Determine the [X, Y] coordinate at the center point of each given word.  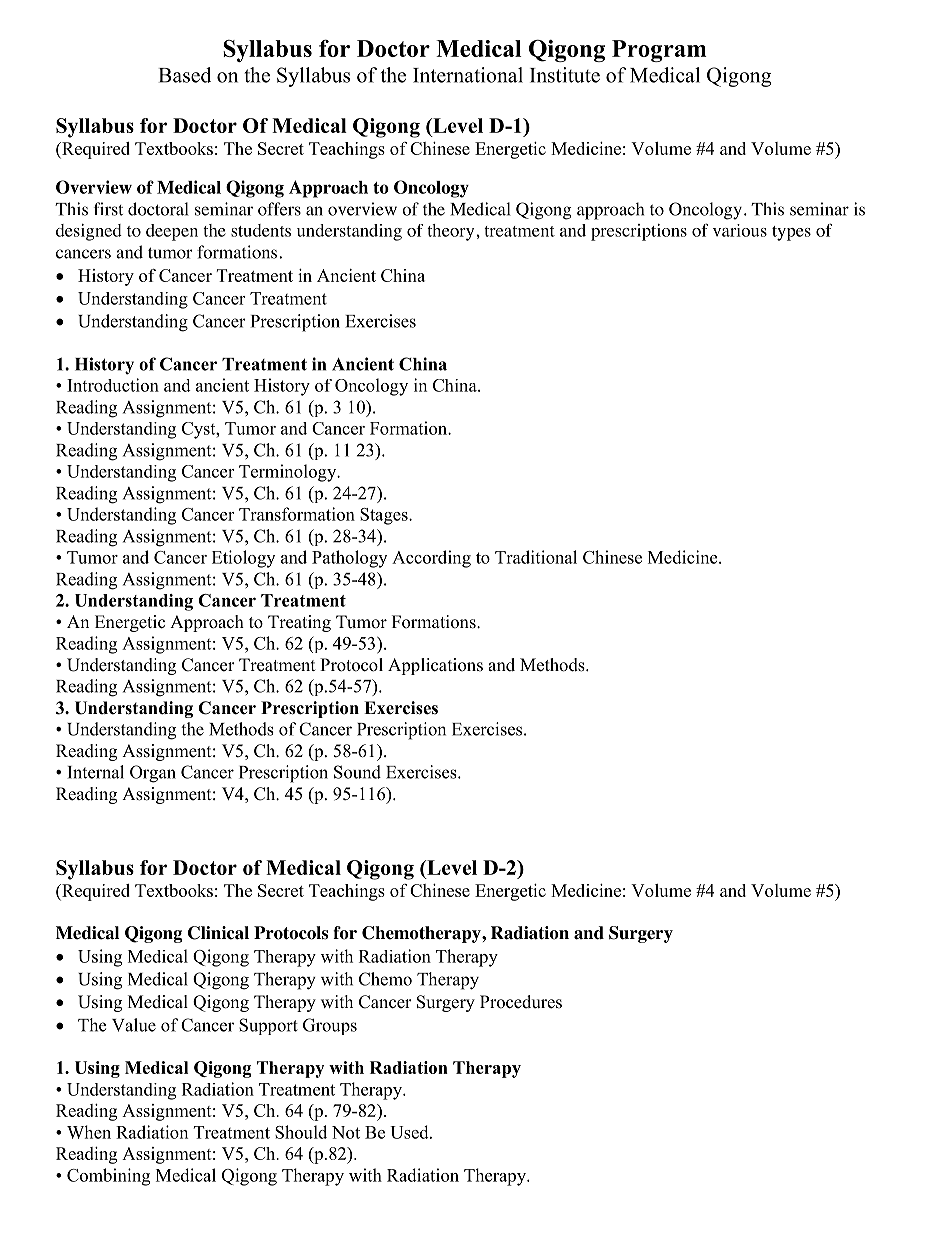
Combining [108, 1177]
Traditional [536, 557]
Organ [153, 774]
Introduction [113, 385]
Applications [435, 666]
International [468, 75]
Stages [385, 516]
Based [185, 75]
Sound [357, 772]
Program [659, 51]
